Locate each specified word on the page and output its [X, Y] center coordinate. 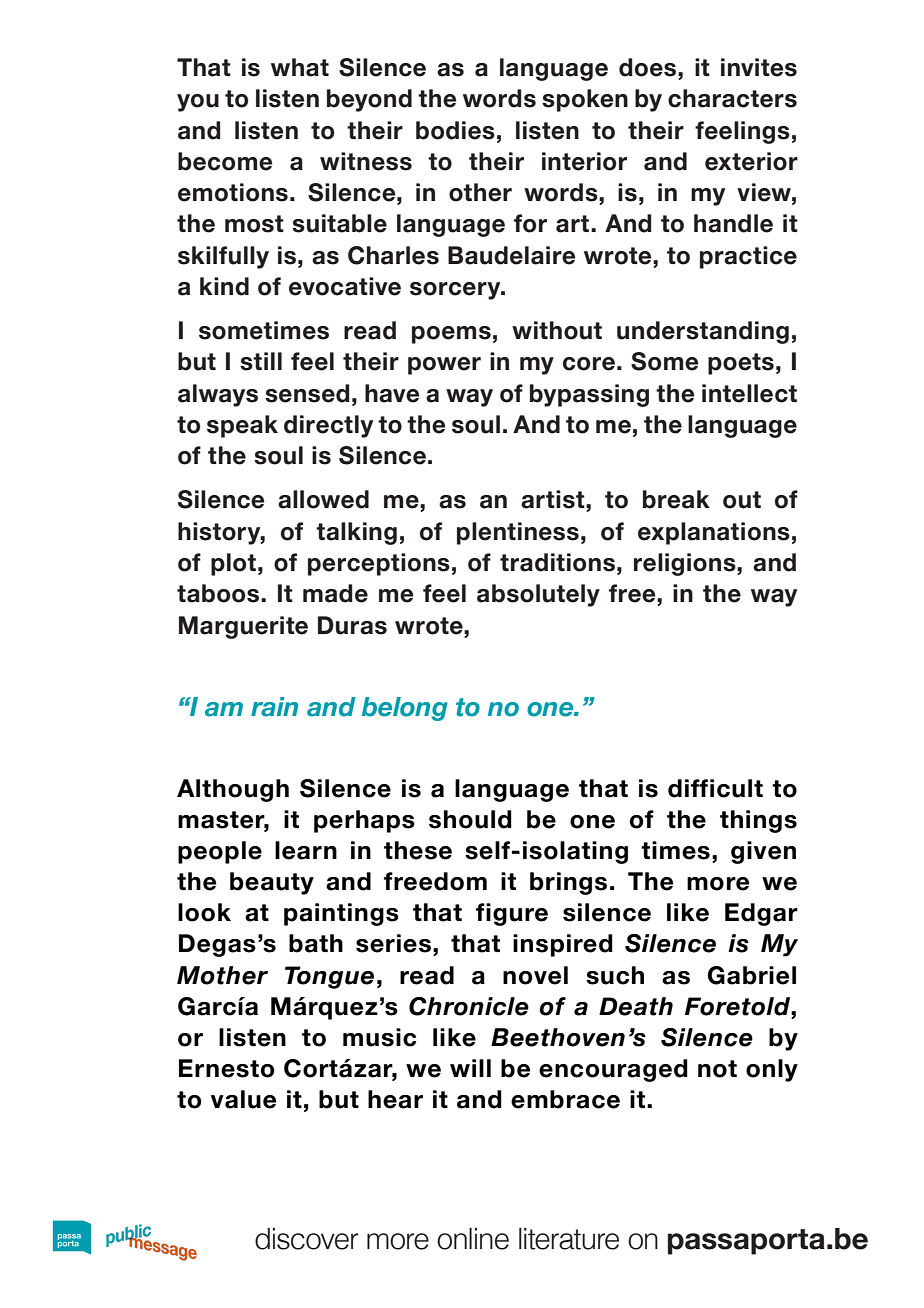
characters [732, 98]
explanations [714, 533]
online [473, 1239]
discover [306, 1239]
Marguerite [243, 627]
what [300, 67]
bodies [455, 130]
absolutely [538, 595]
